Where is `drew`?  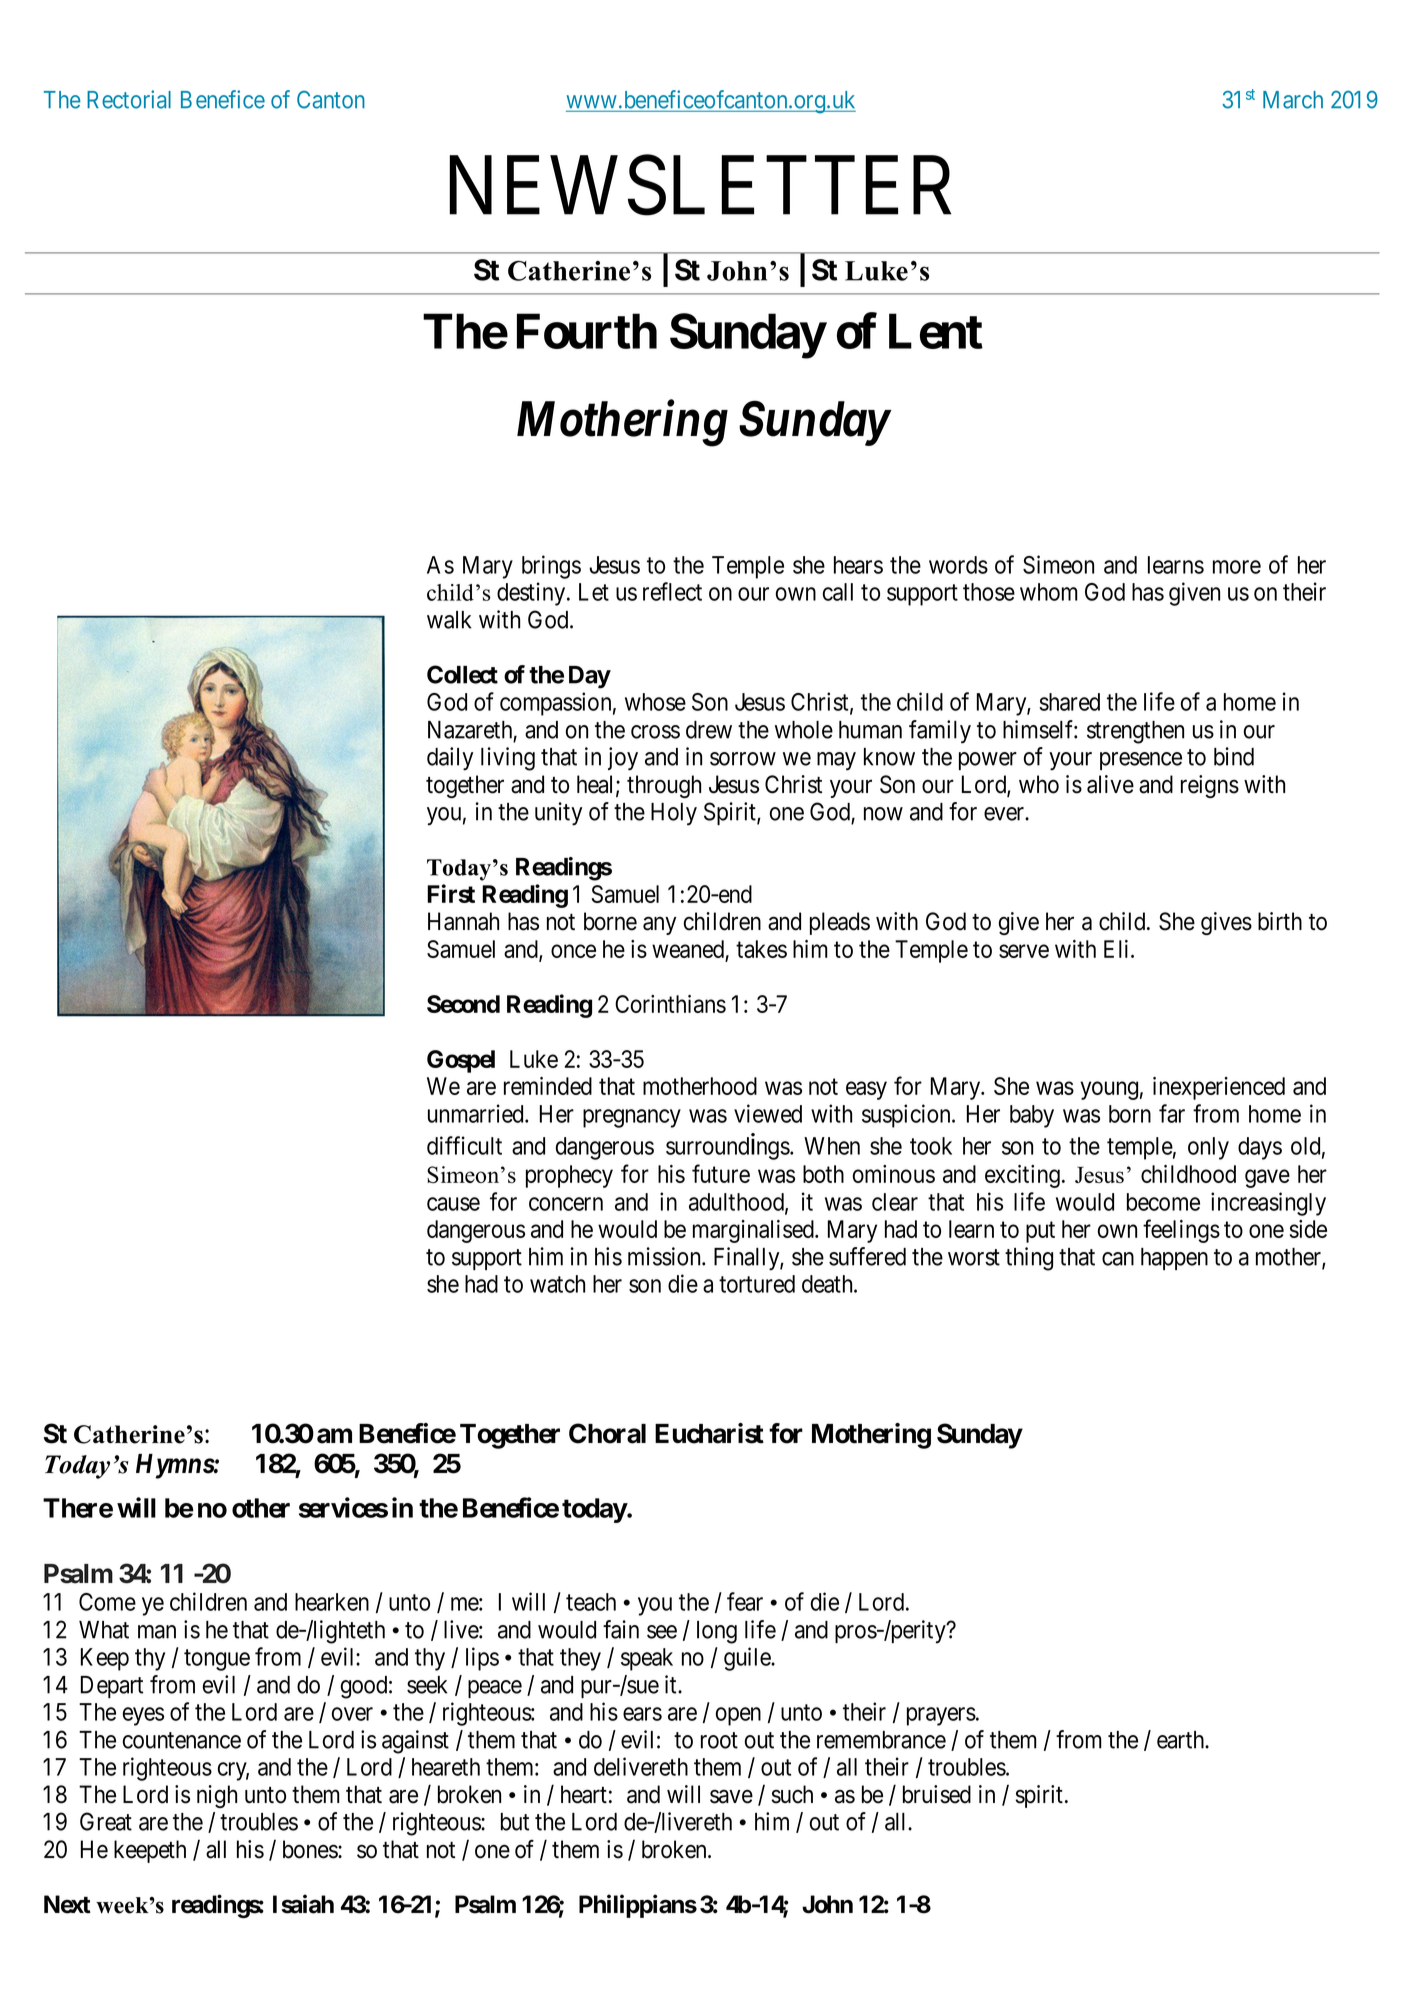
drew is located at coordinates (709, 730).
